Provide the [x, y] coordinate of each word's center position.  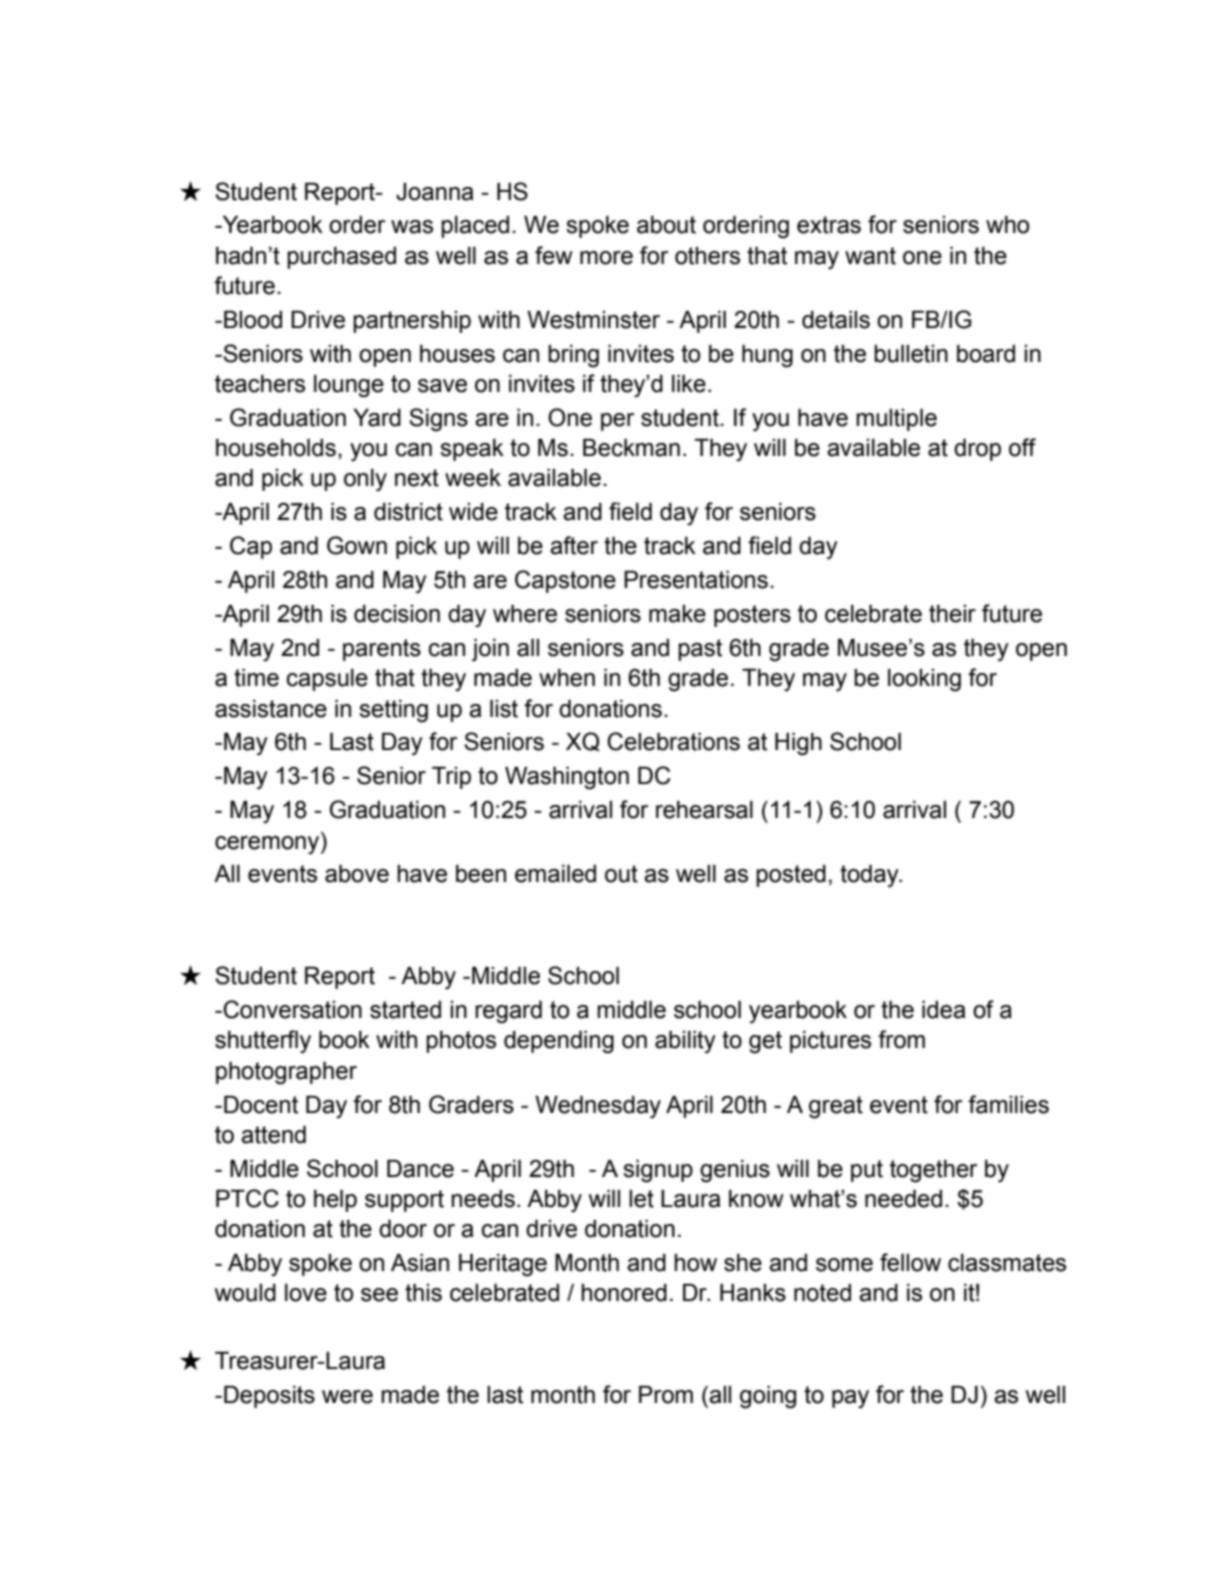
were [347, 1397]
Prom [666, 1395]
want [870, 256]
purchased [341, 258]
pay [850, 1399]
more [606, 258]
